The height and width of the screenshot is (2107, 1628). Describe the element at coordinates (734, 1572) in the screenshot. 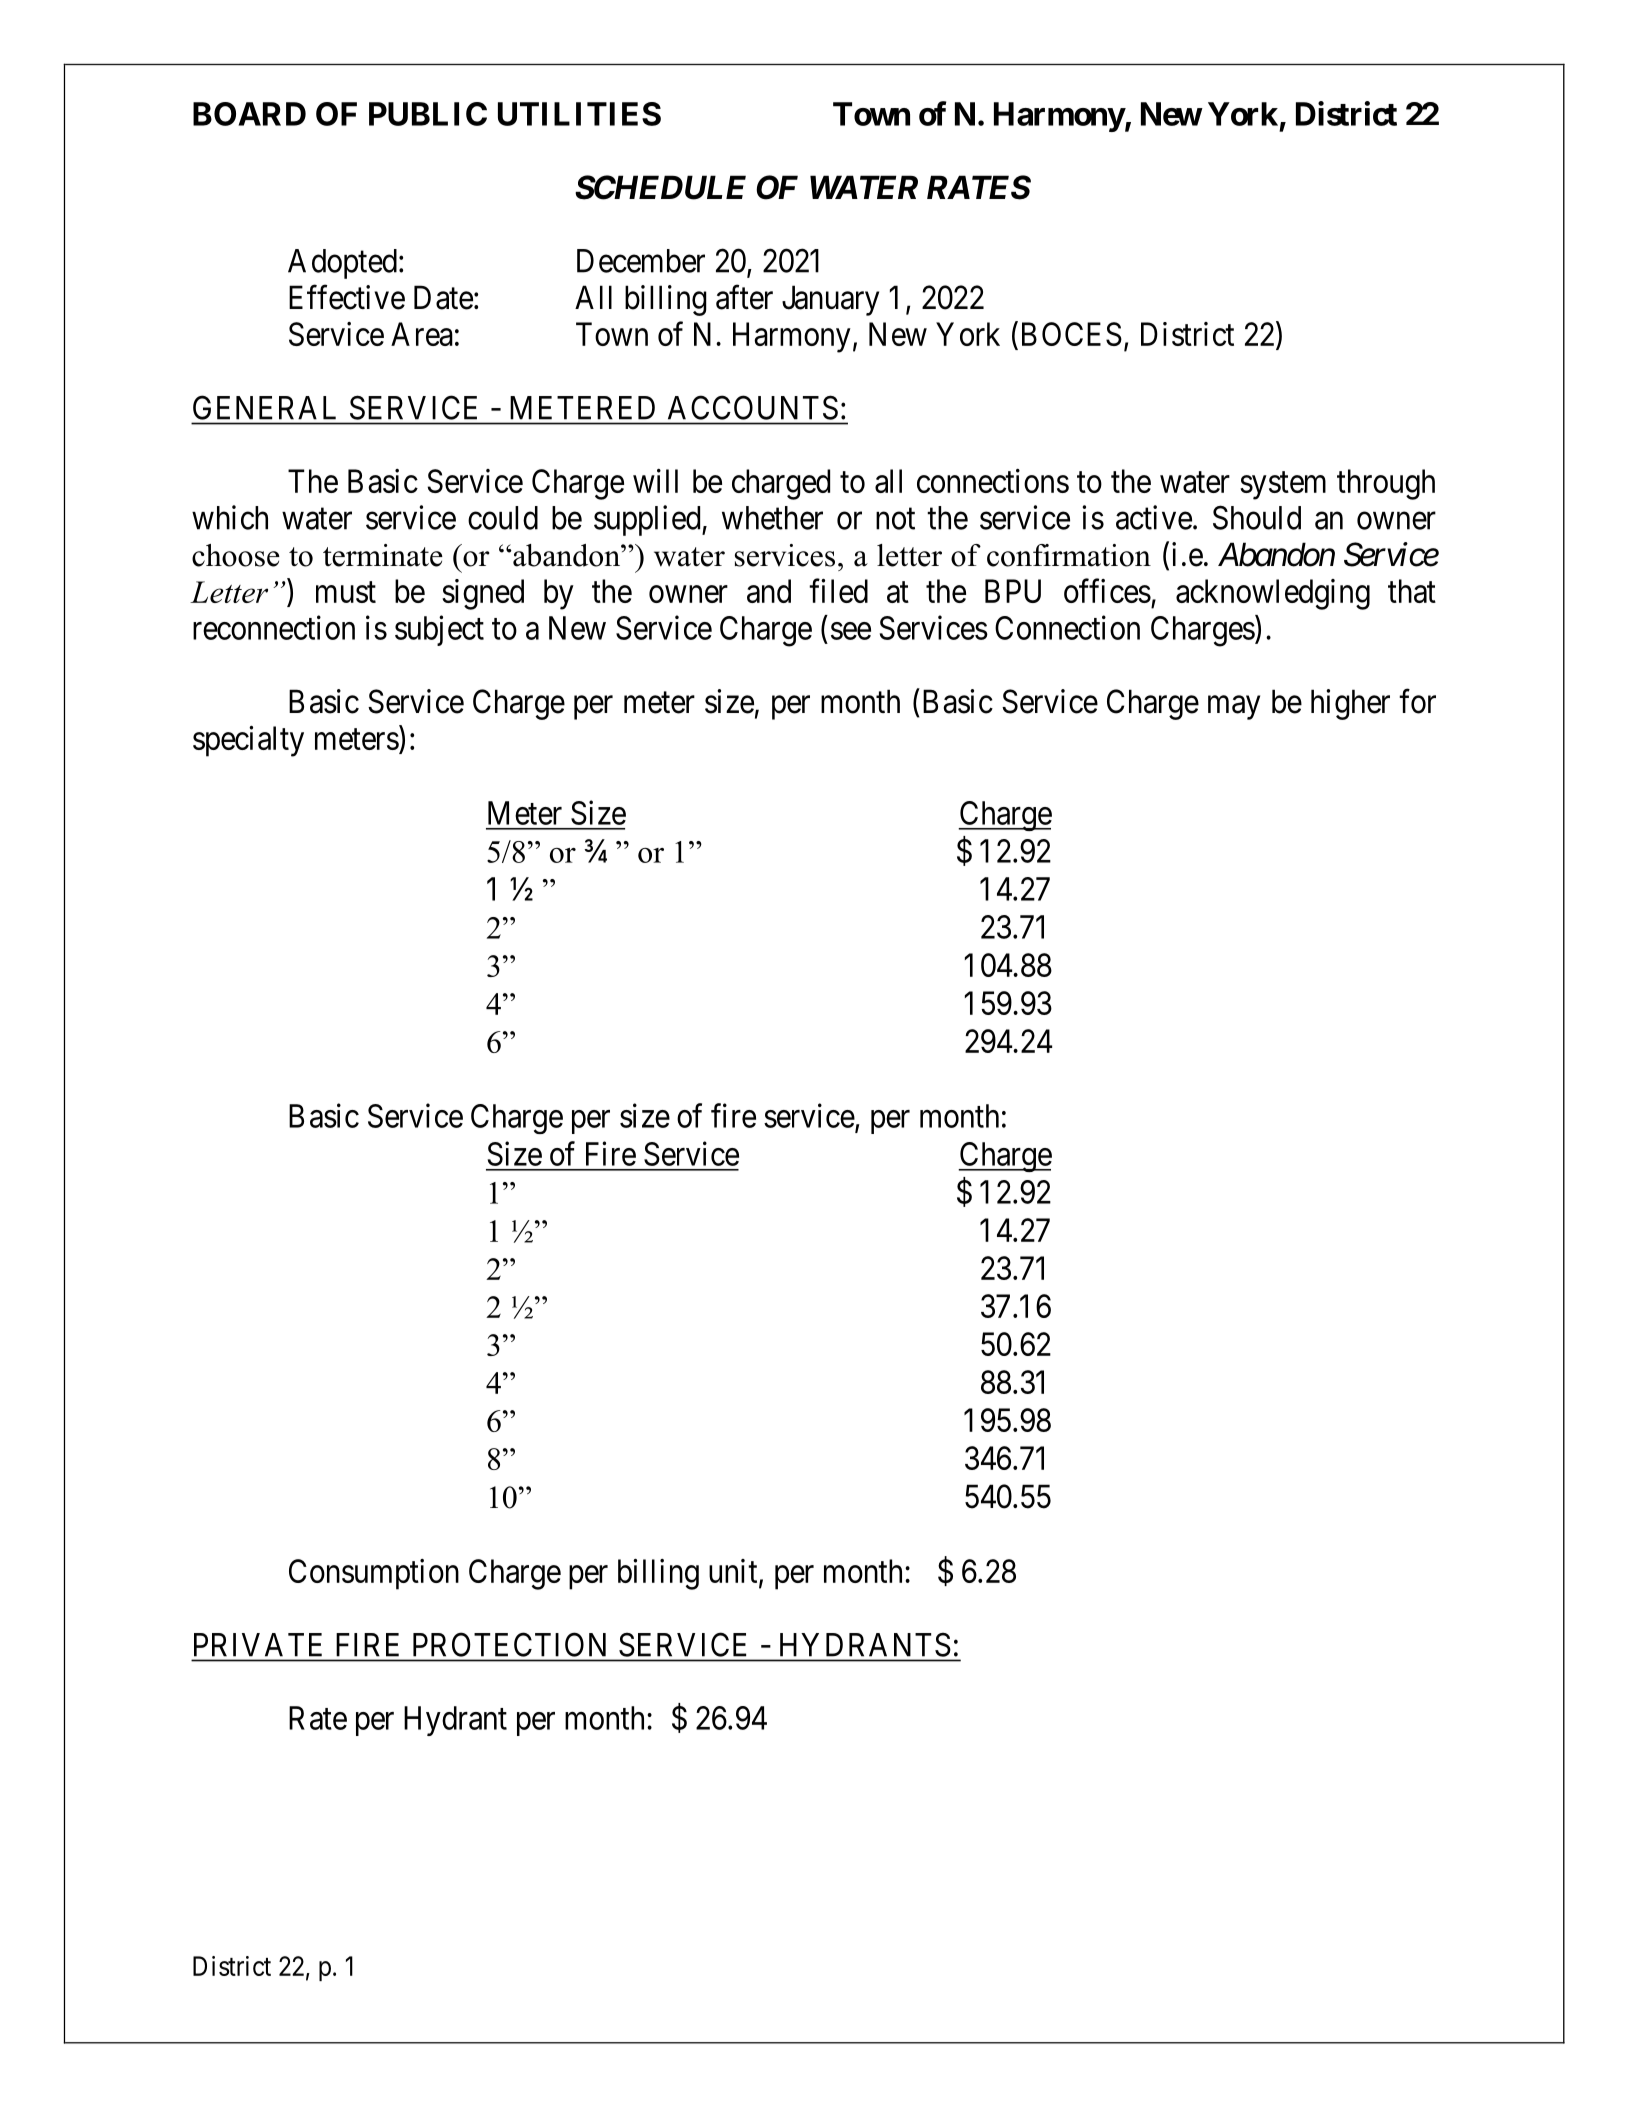

I see `unit` at that location.
